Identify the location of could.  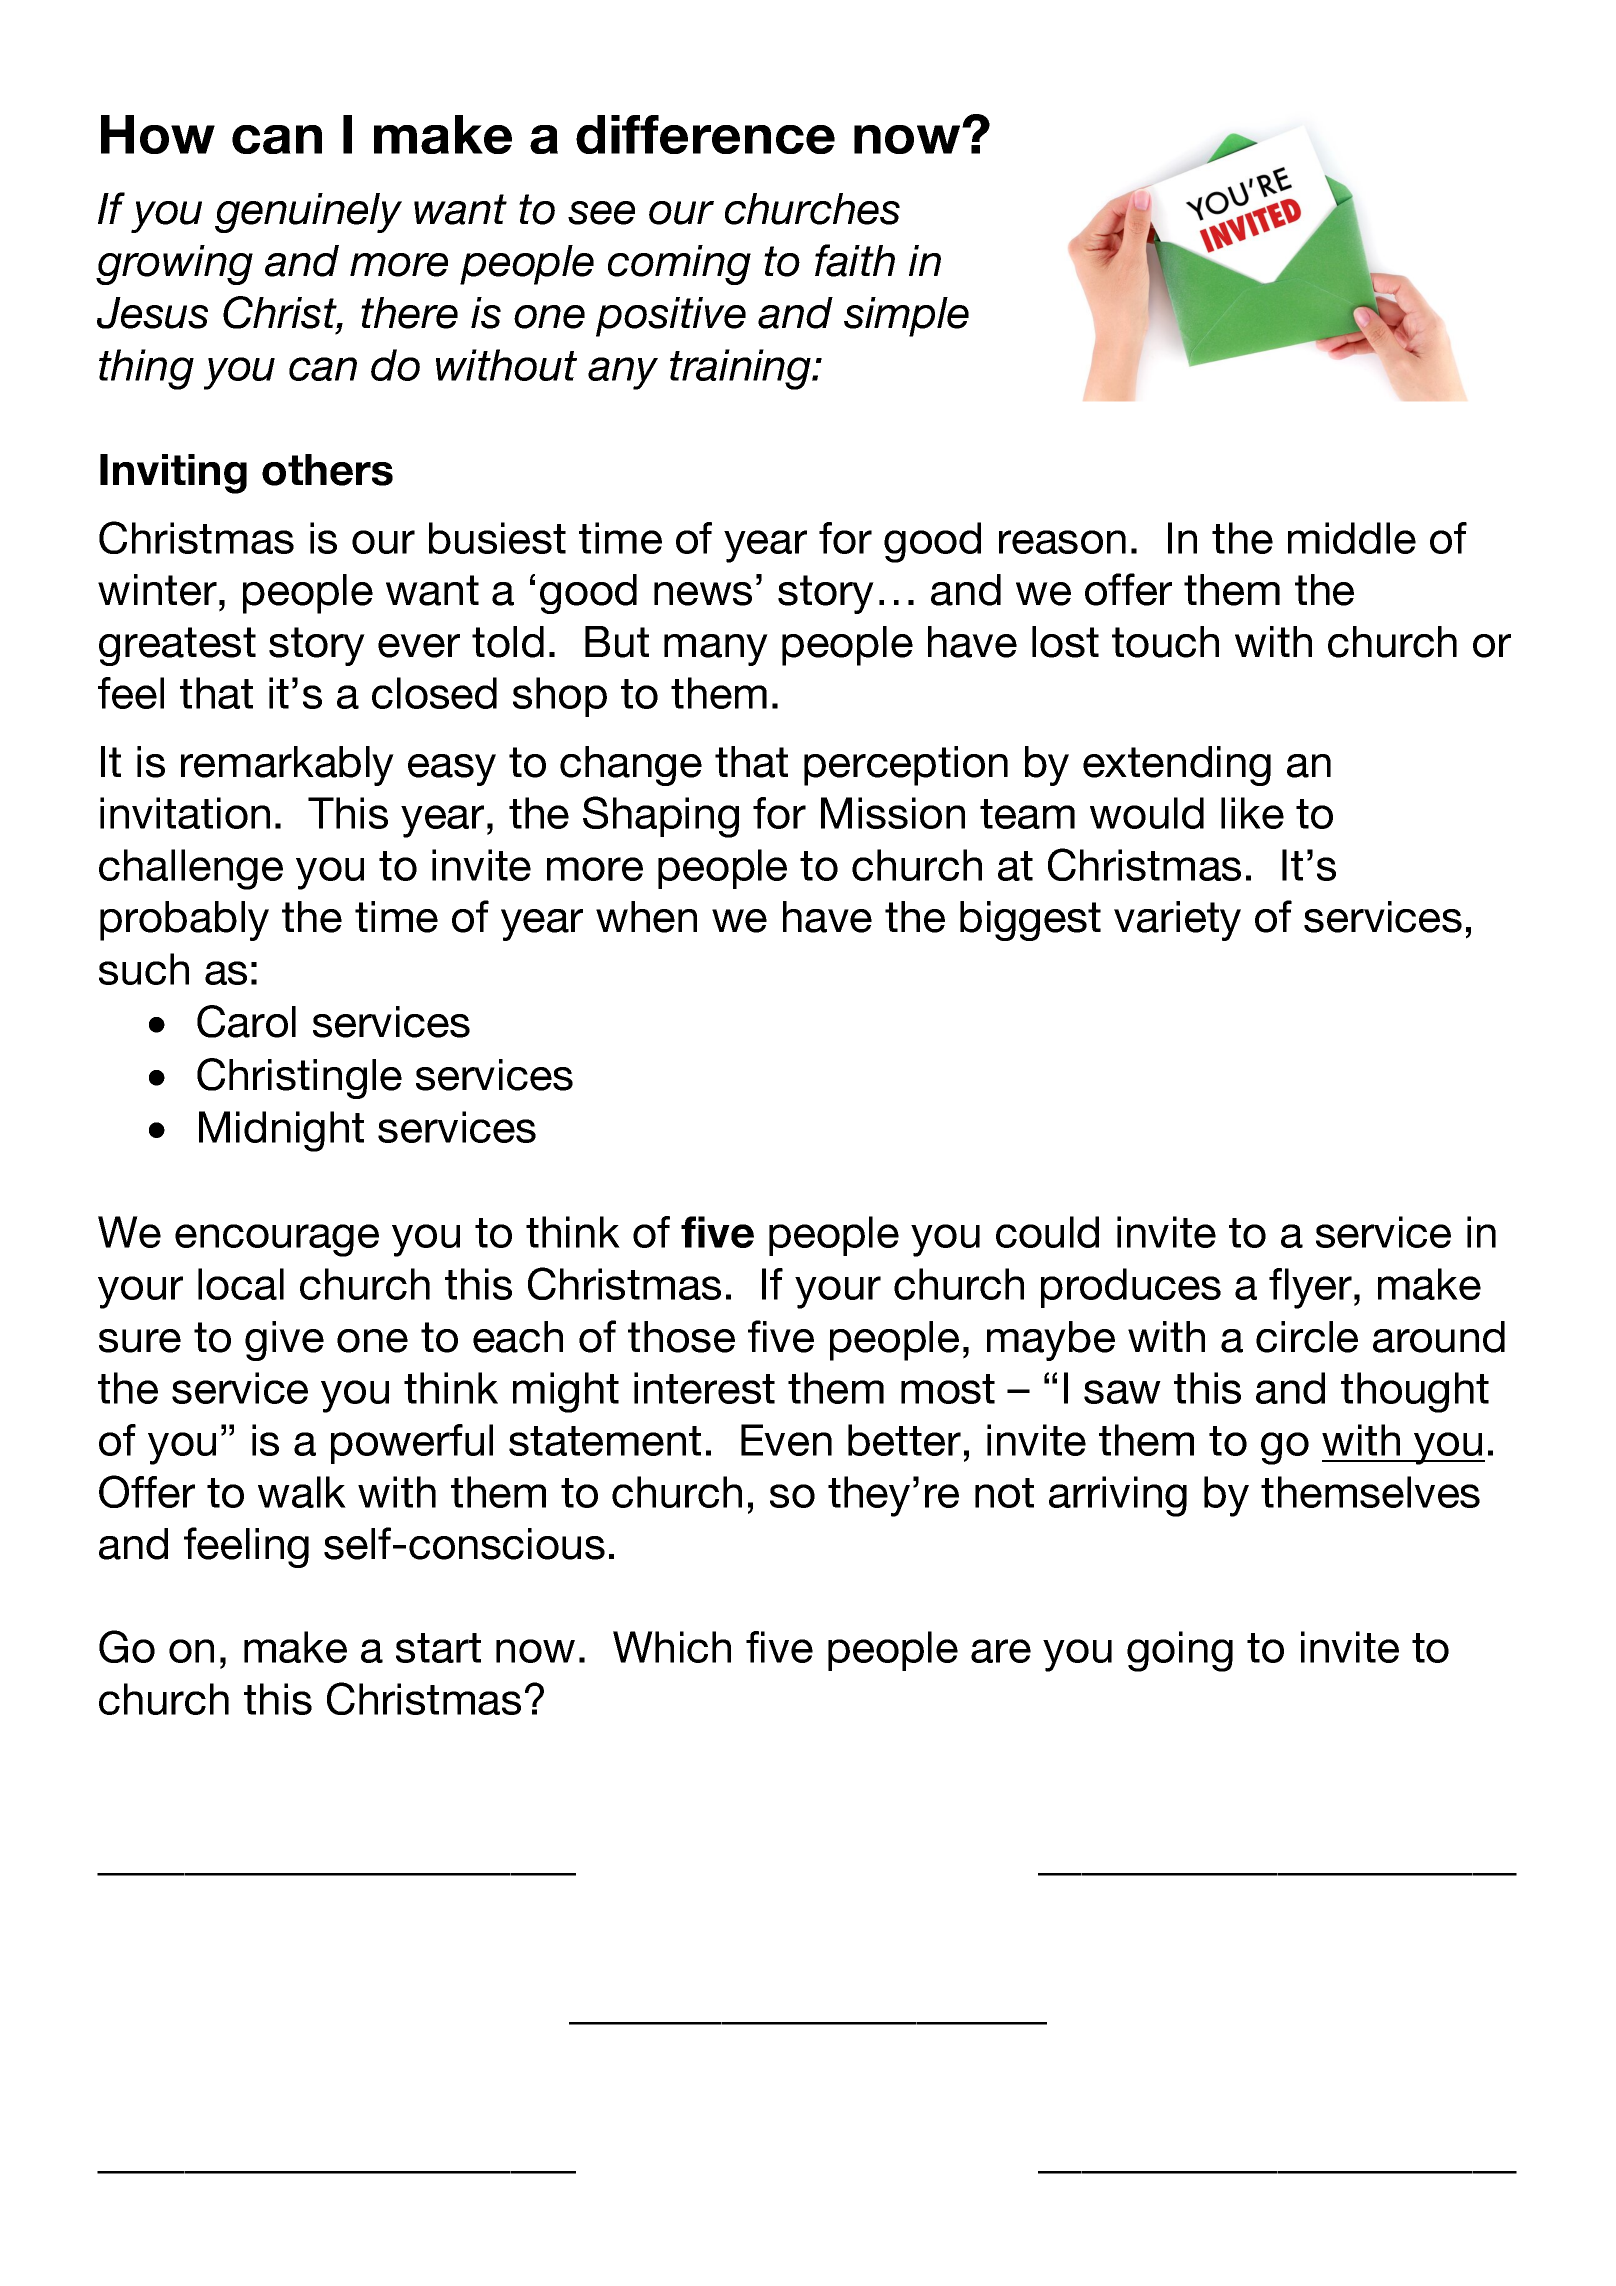
(1047, 1232).
